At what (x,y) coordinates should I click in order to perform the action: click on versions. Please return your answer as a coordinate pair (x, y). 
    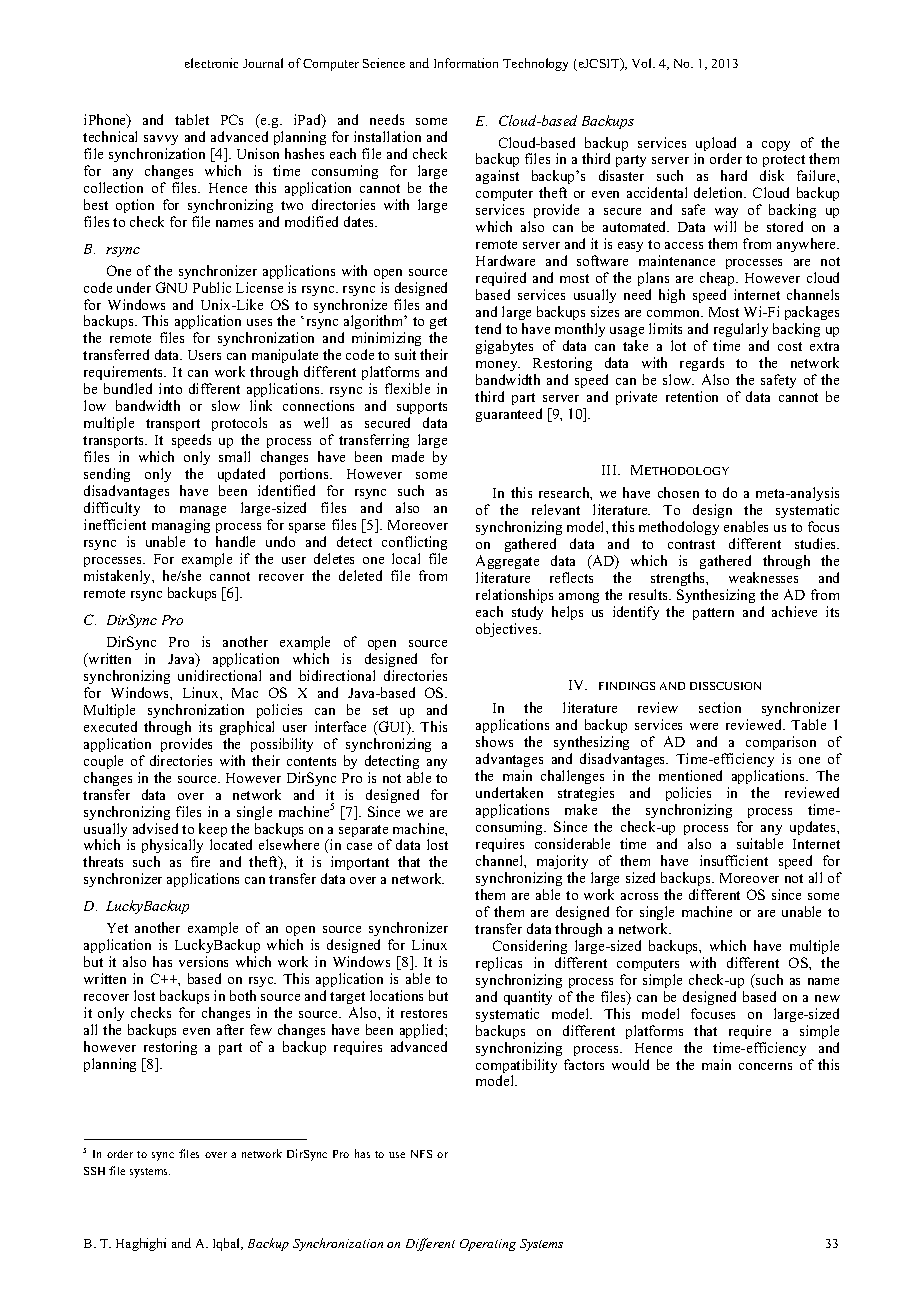
    Looking at the image, I should click on (203, 961).
